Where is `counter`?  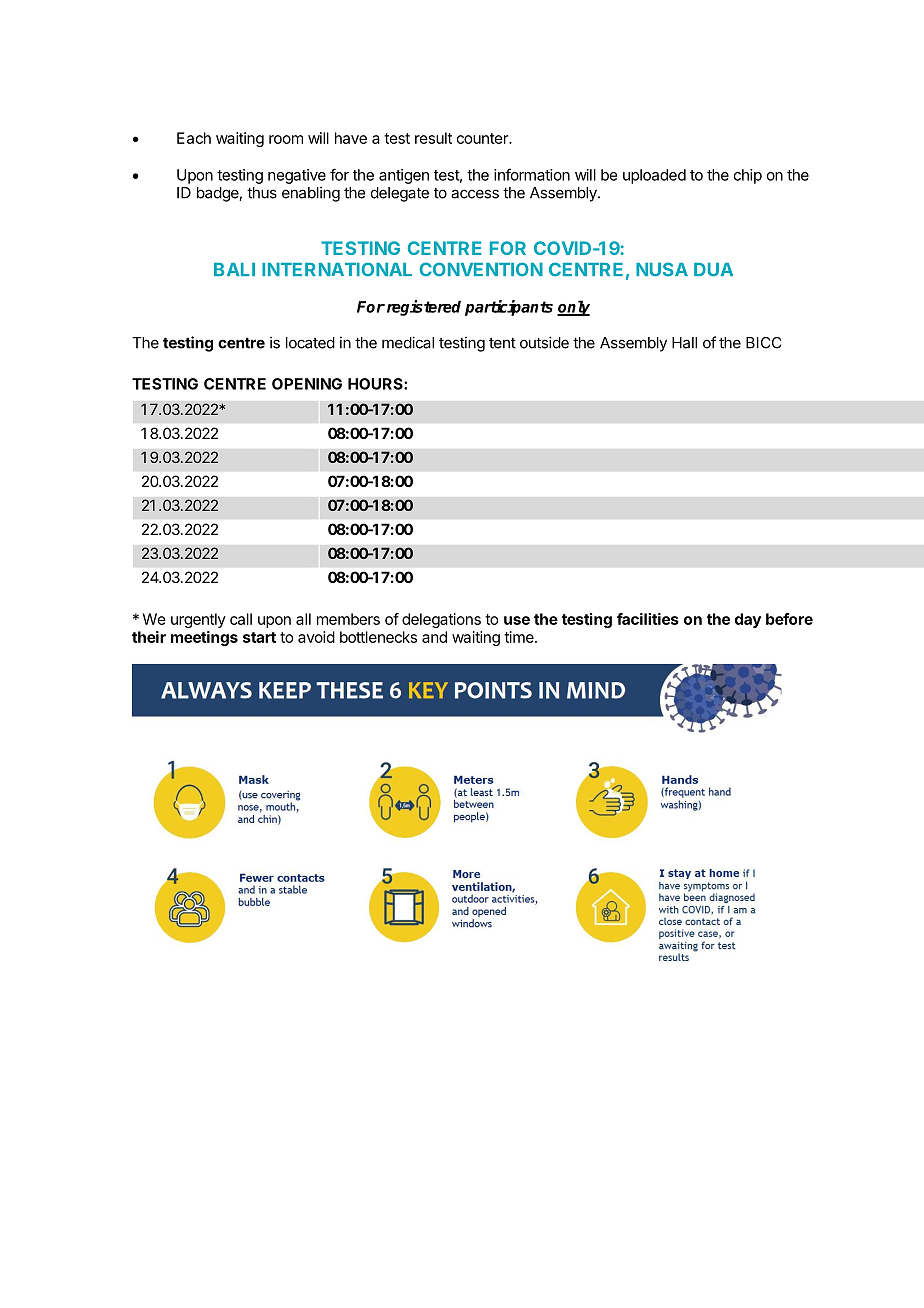 counter is located at coordinates (483, 138).
